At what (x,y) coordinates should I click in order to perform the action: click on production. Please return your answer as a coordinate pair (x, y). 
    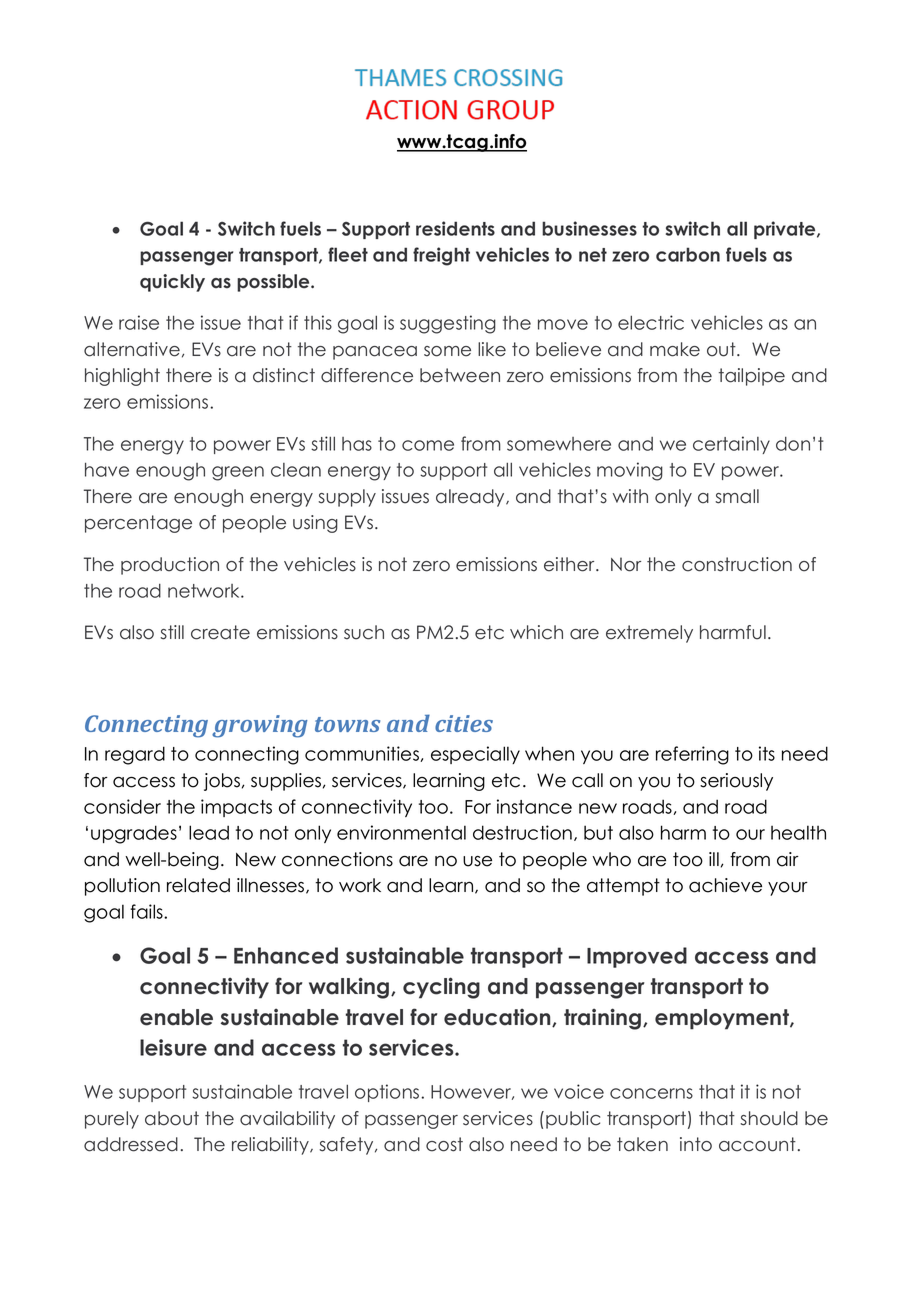
    Looking at the image, I should click on (170, 566).
